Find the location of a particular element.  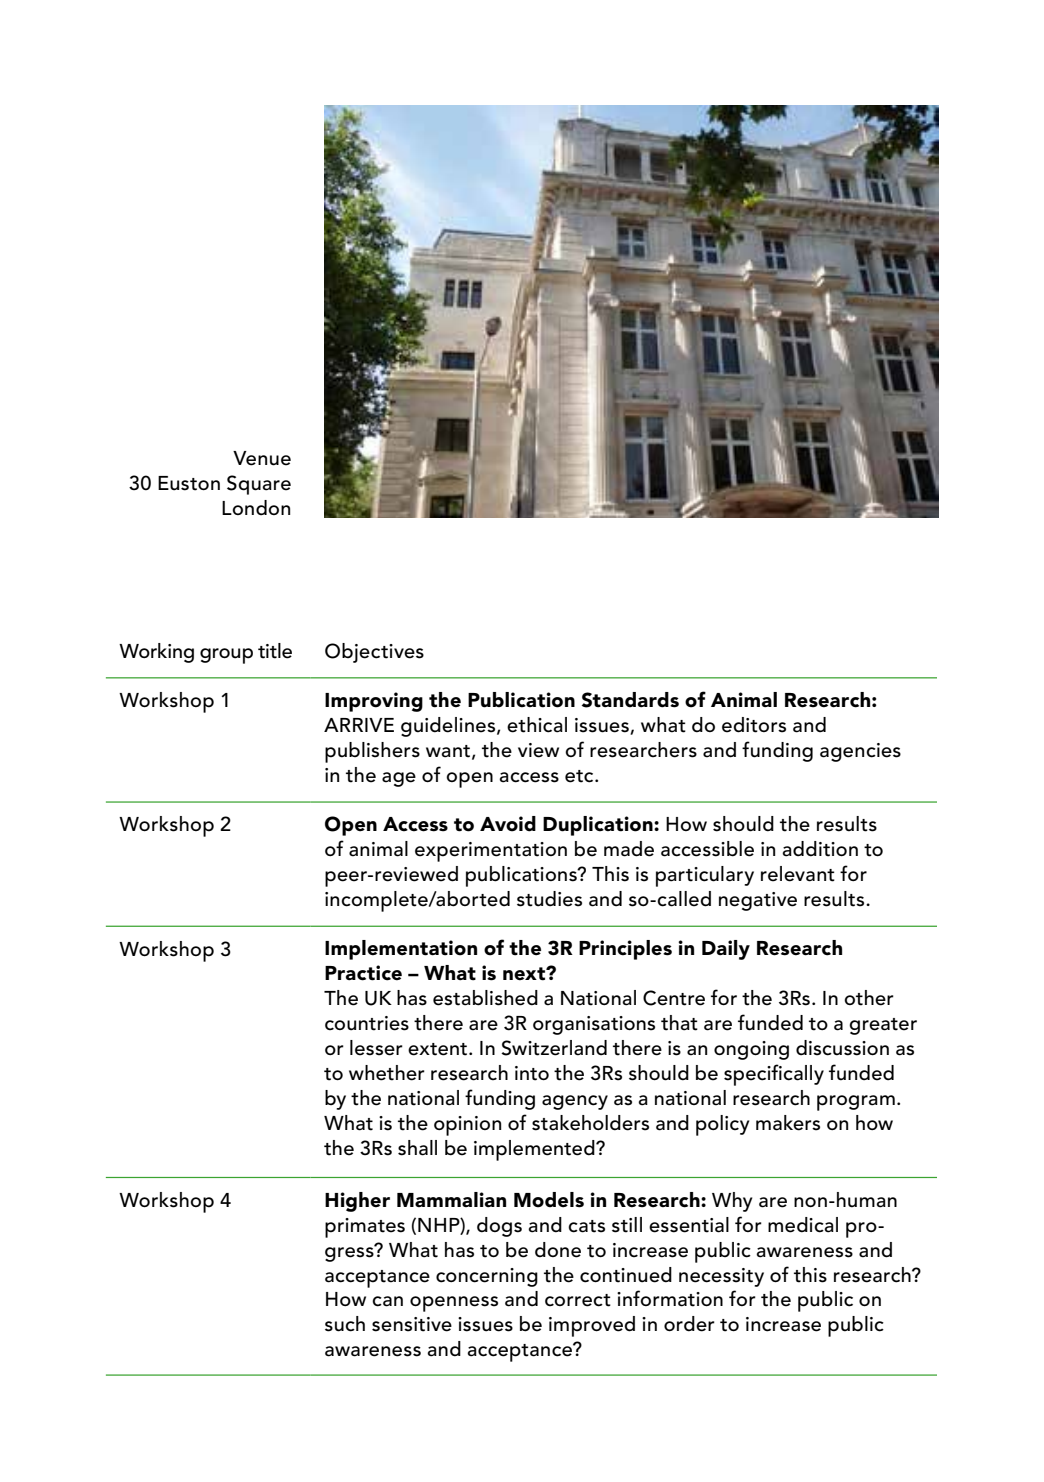

Standards is located at coordinates (630, 700).
